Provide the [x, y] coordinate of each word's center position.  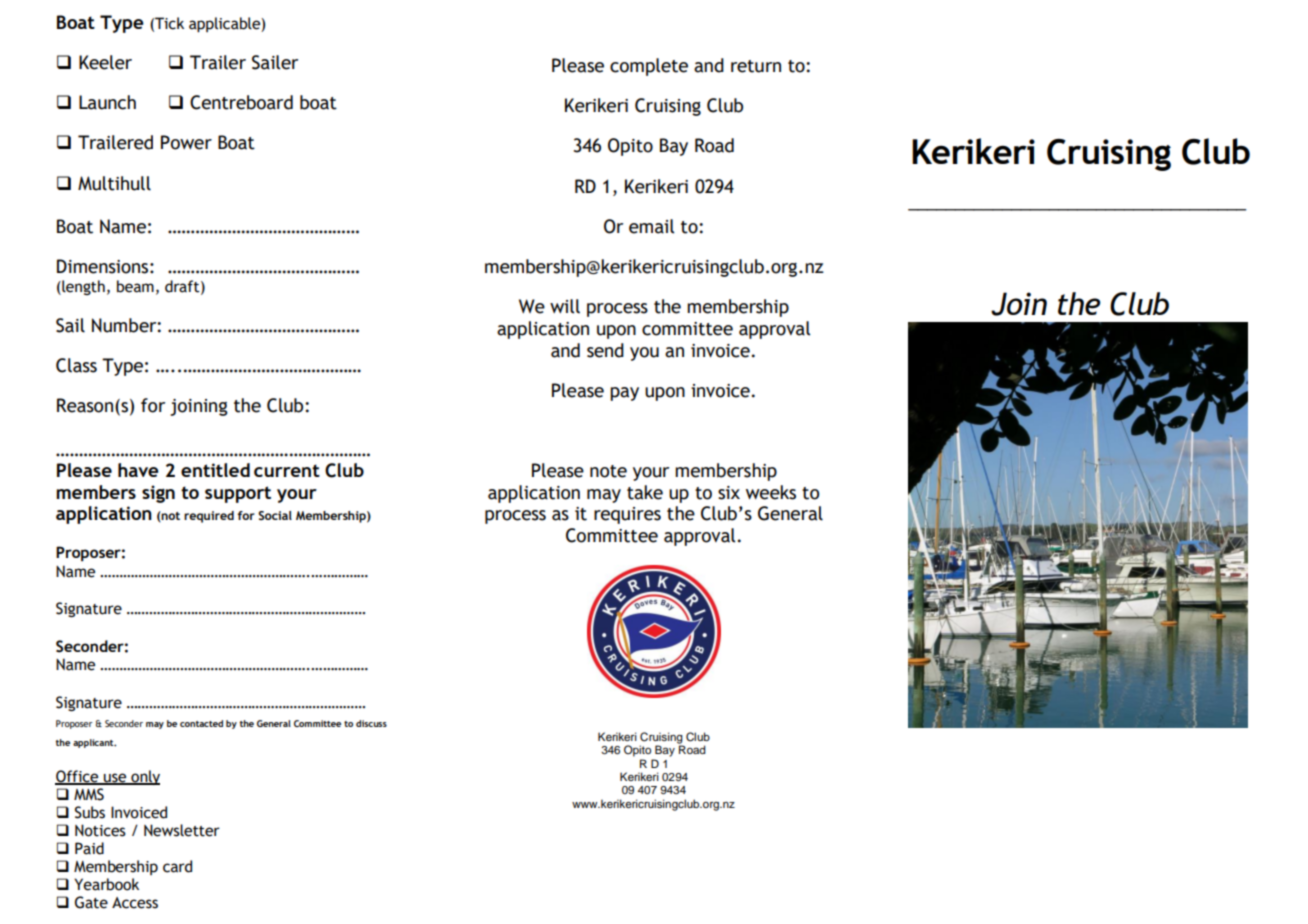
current [287, 470]
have [138, 470]
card [177, 866]
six [729, 493]
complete [649, 67]
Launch [107, 102]
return [756, 66]
